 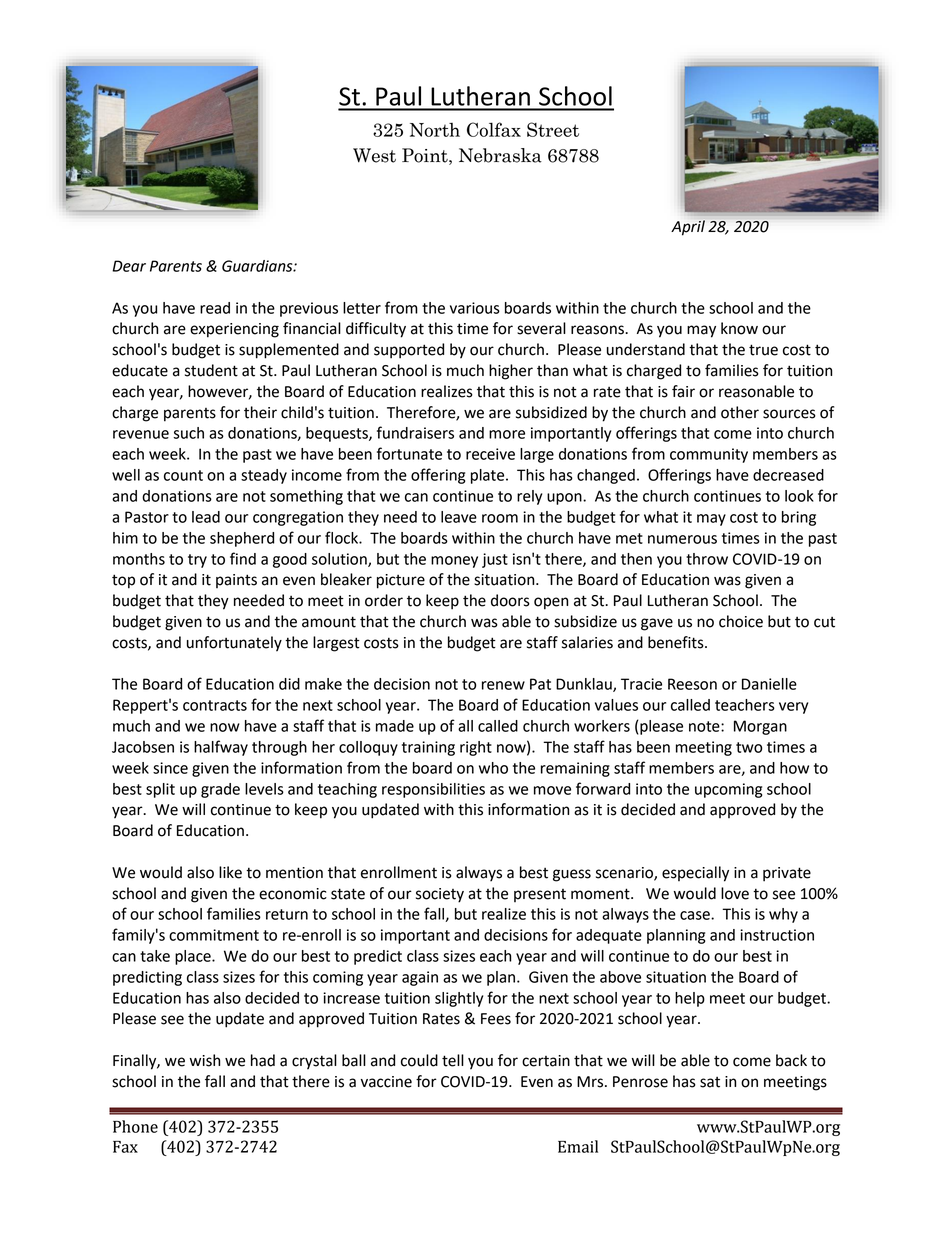 I want to click on April, so click(x=688, y=228).
